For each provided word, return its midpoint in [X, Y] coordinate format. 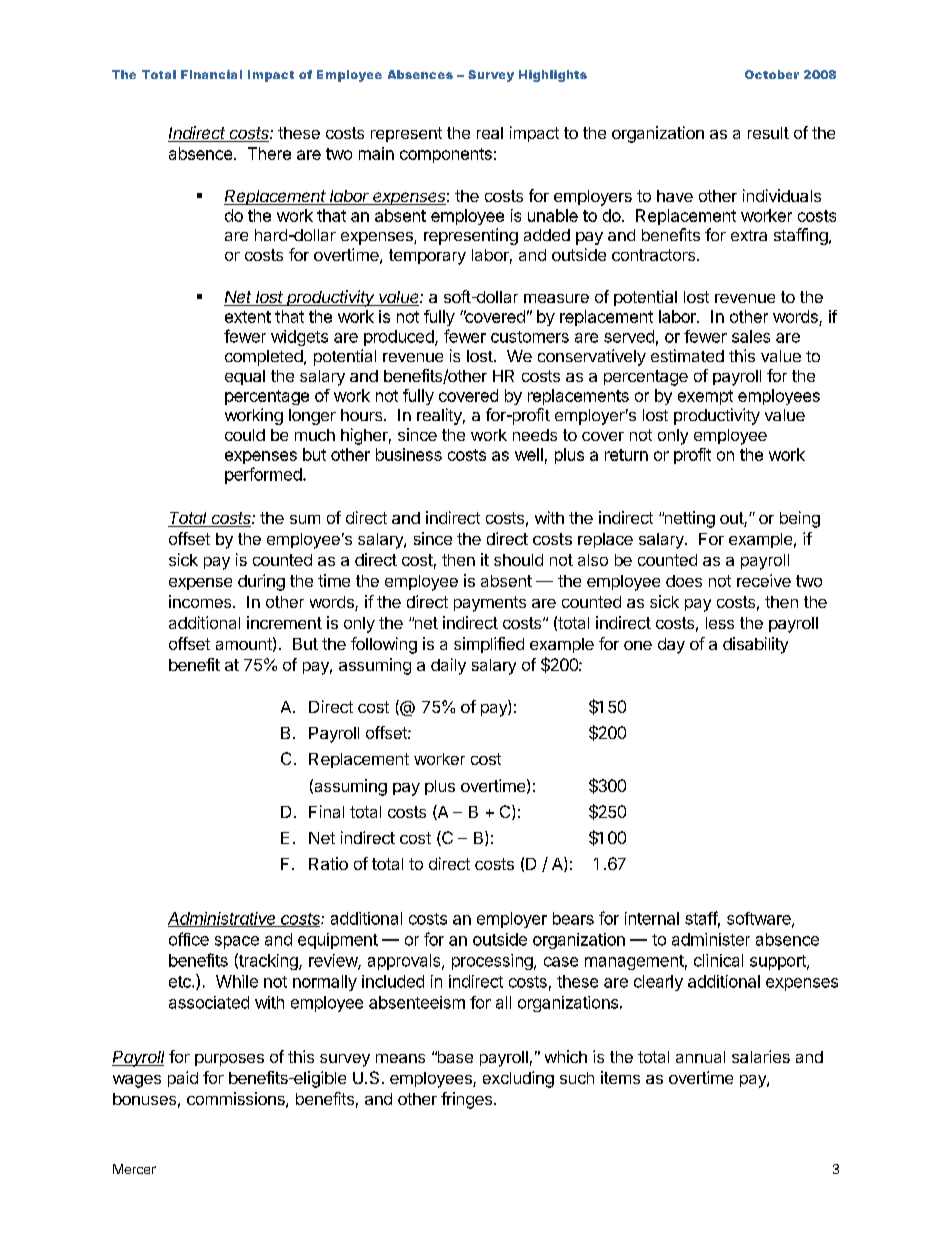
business [409, 454]
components [446, 155]
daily [448, 666]
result [768, 133]
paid [183, 1079]
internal [652, 918]
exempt [705, 397]
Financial [211, 74]
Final [326, 811]
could [245, 435]
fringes [466, 1100]
